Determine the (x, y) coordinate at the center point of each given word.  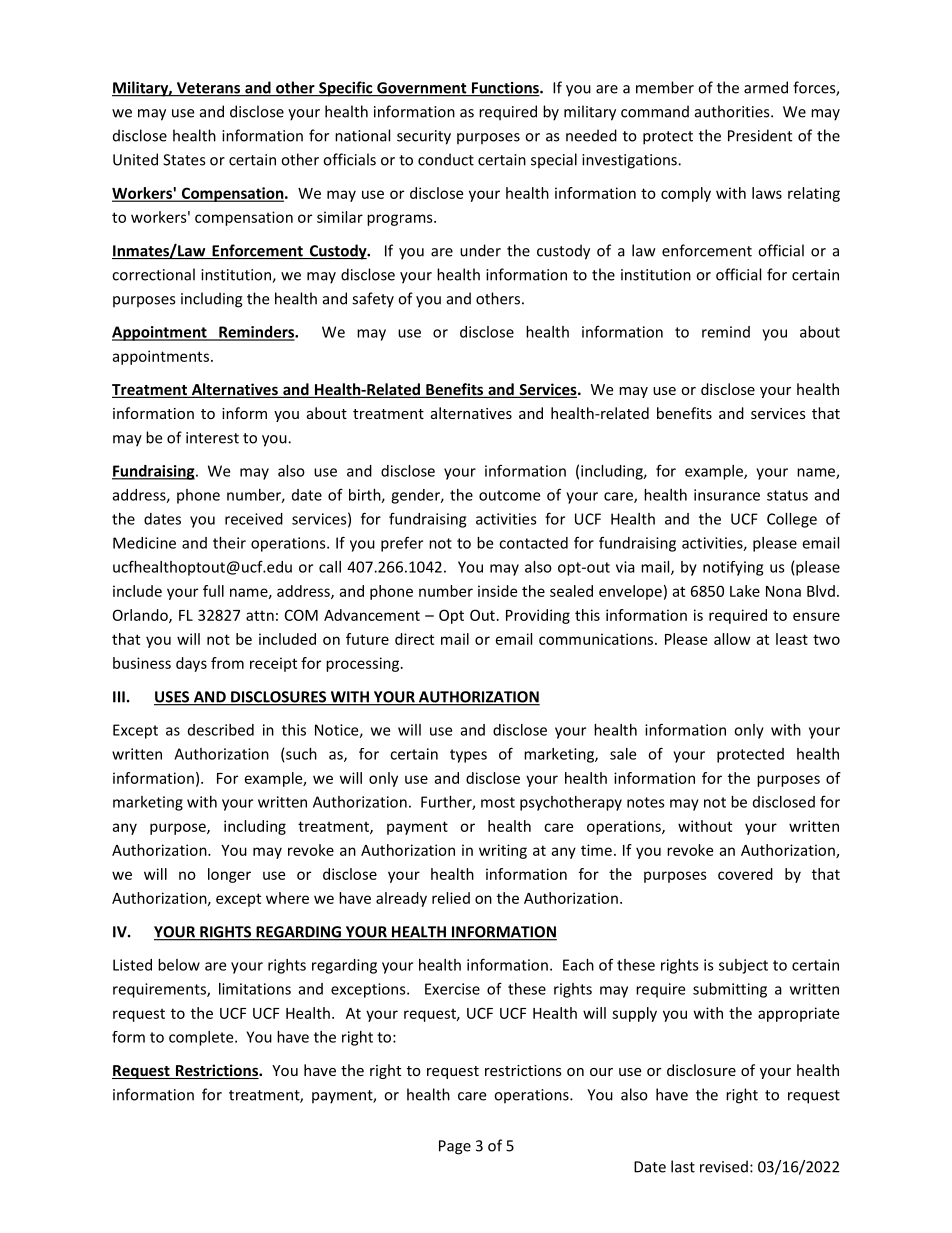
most (498, 802)
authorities (733, 111)
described (221, 730)
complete (202, 1038)
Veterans (208, 89)
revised (724, 1166)
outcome (509, 495)
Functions (505, 89)
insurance (727, 495)
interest (212, 438)
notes (646, 802)
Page (455, 1147)
